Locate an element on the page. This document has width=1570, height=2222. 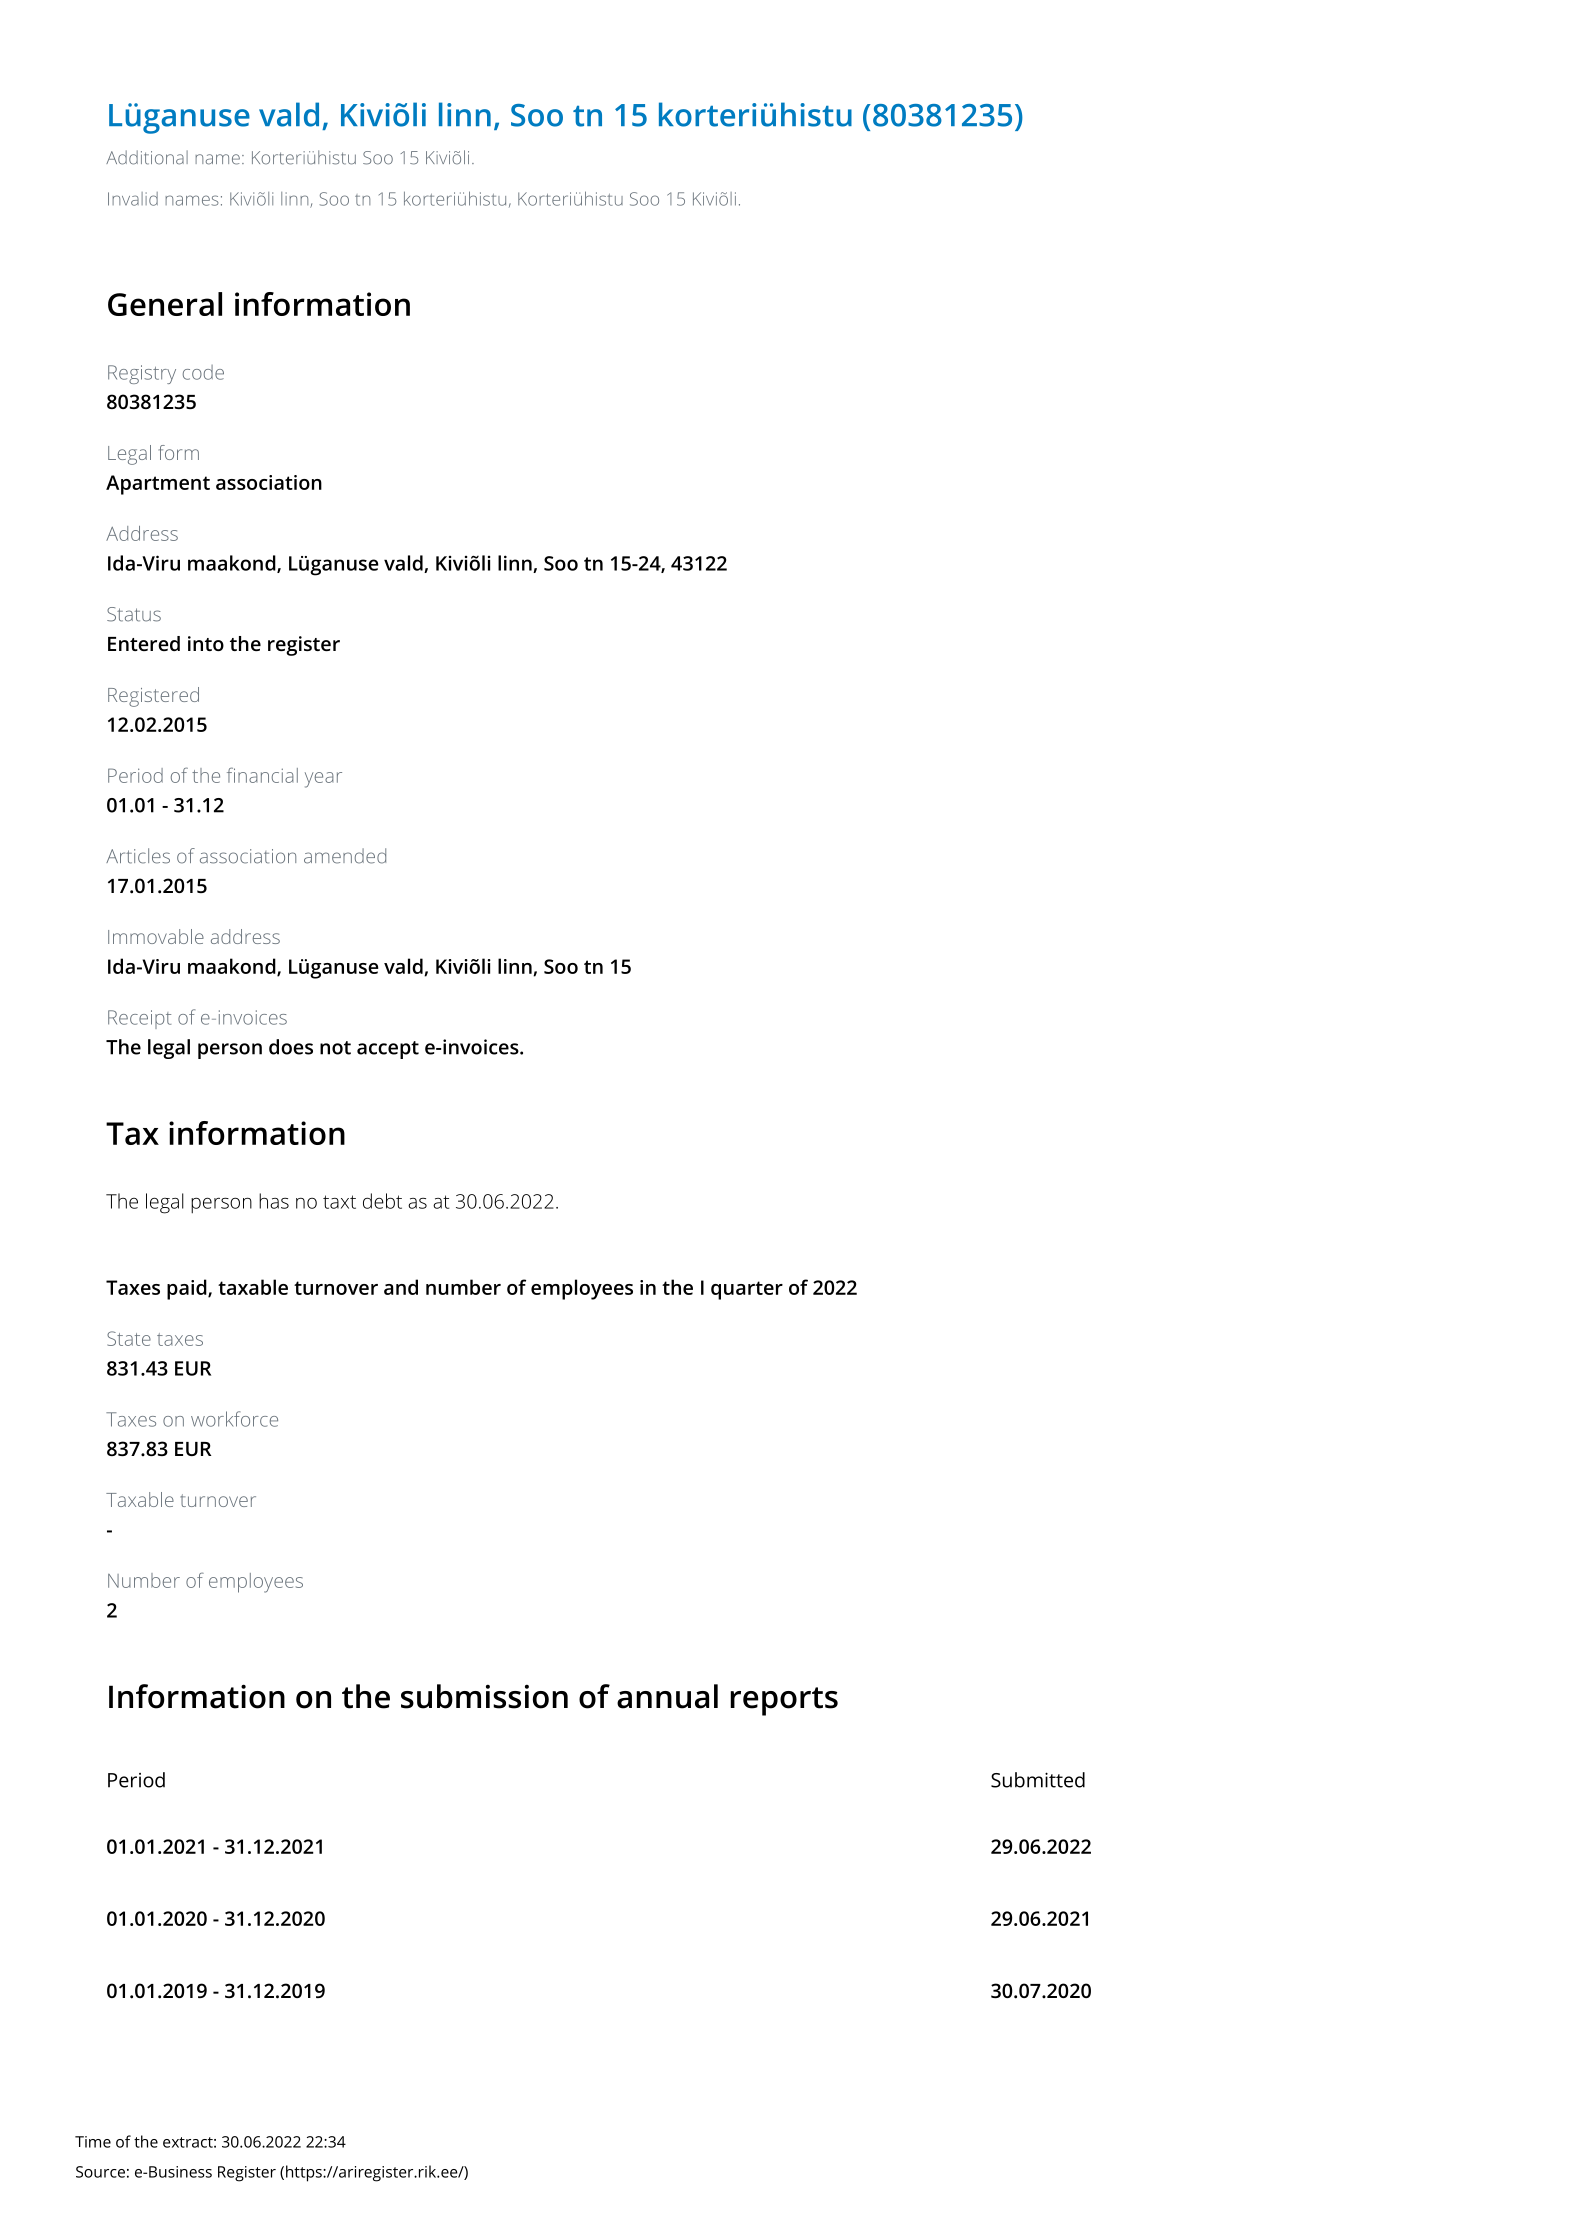
code is located at coordinates (203, 372).
